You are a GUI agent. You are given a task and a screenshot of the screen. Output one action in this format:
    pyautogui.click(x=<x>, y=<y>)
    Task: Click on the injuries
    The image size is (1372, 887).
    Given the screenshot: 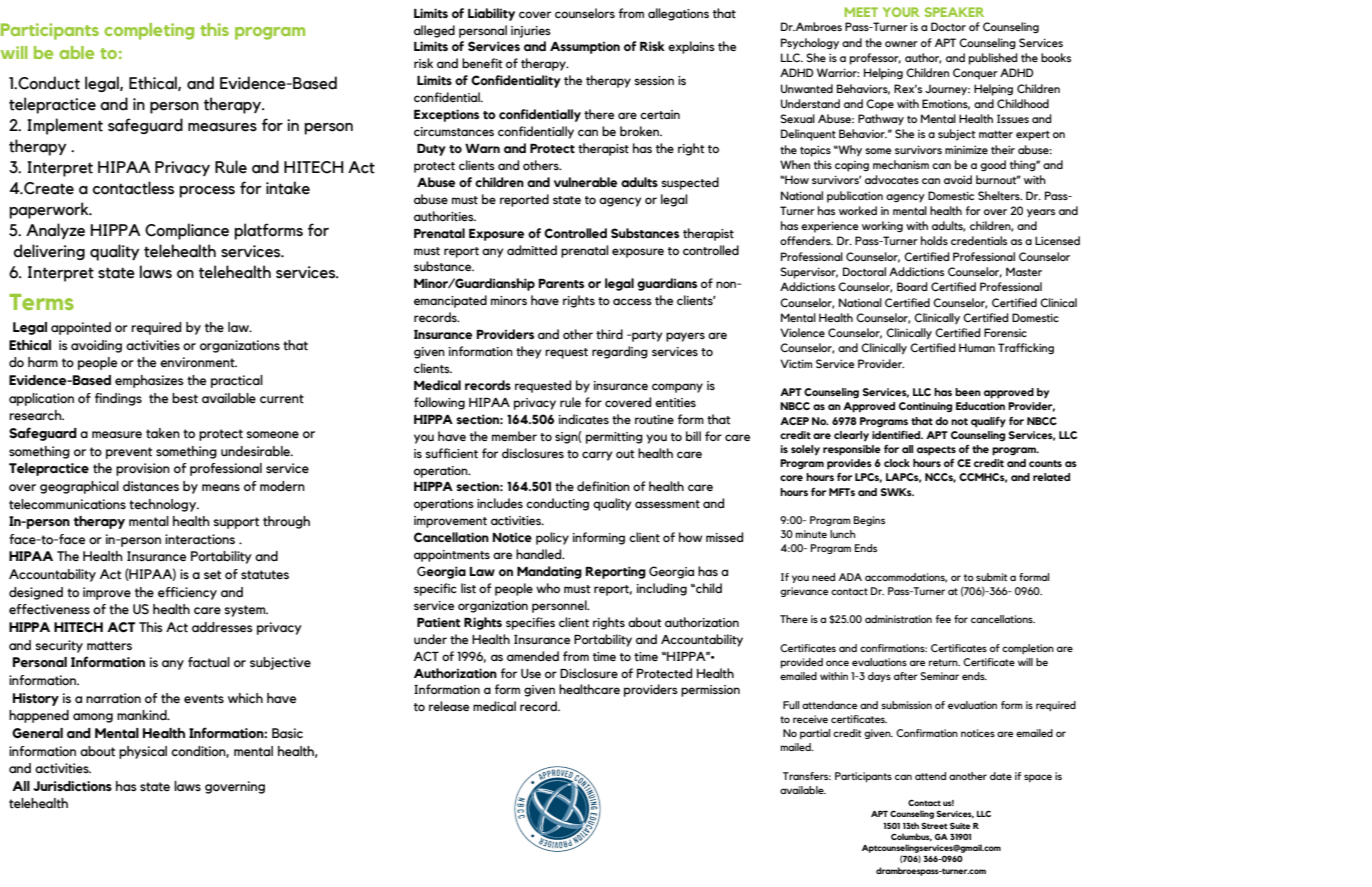 What is the action you would take?
    pyautogui.click(x=531, y=32)
